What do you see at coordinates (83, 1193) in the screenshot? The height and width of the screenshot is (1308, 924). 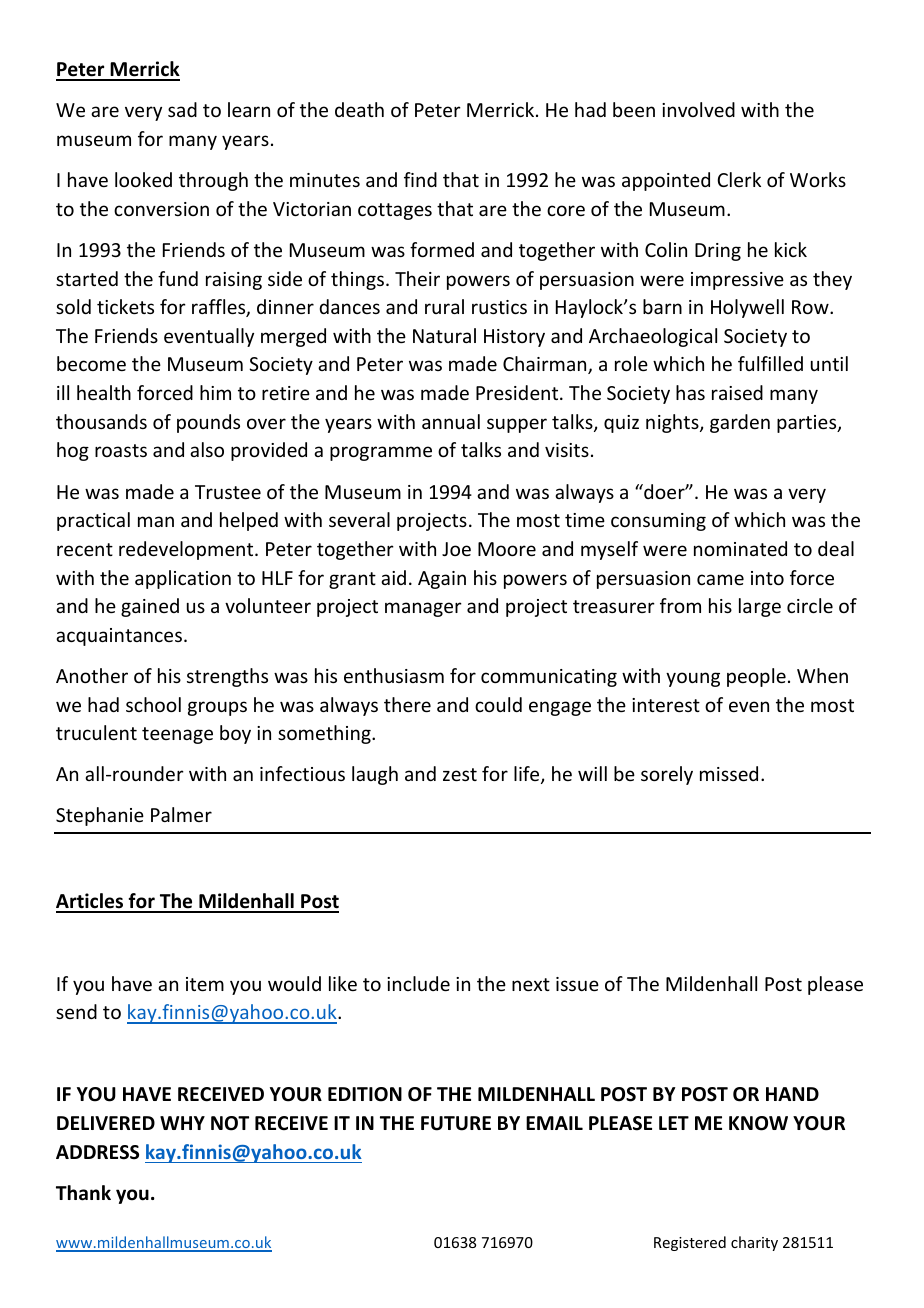 I see `Thank` at bounding box center [83, 1193].
